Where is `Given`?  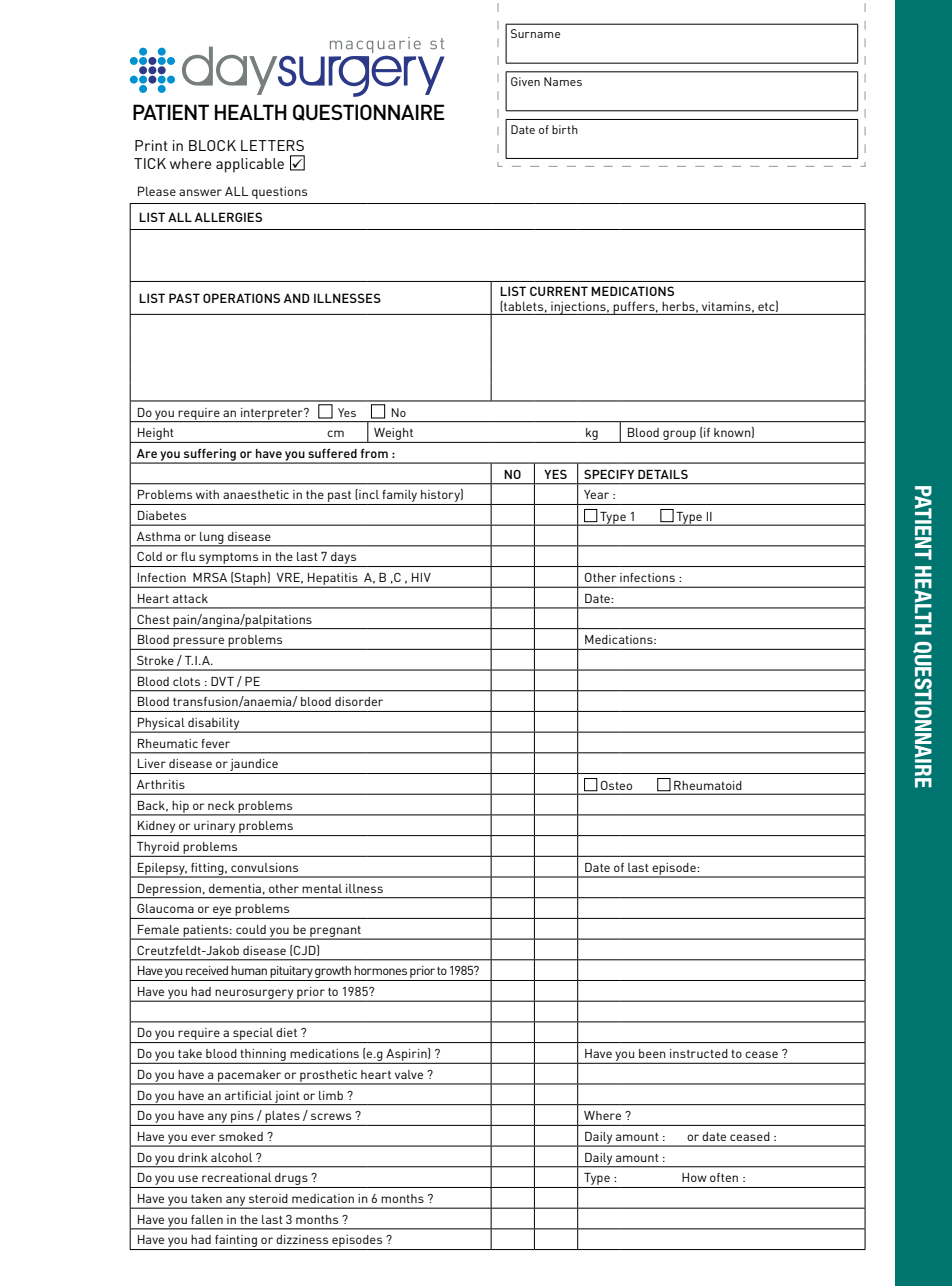
Given is located at coordinates (525, 81).
